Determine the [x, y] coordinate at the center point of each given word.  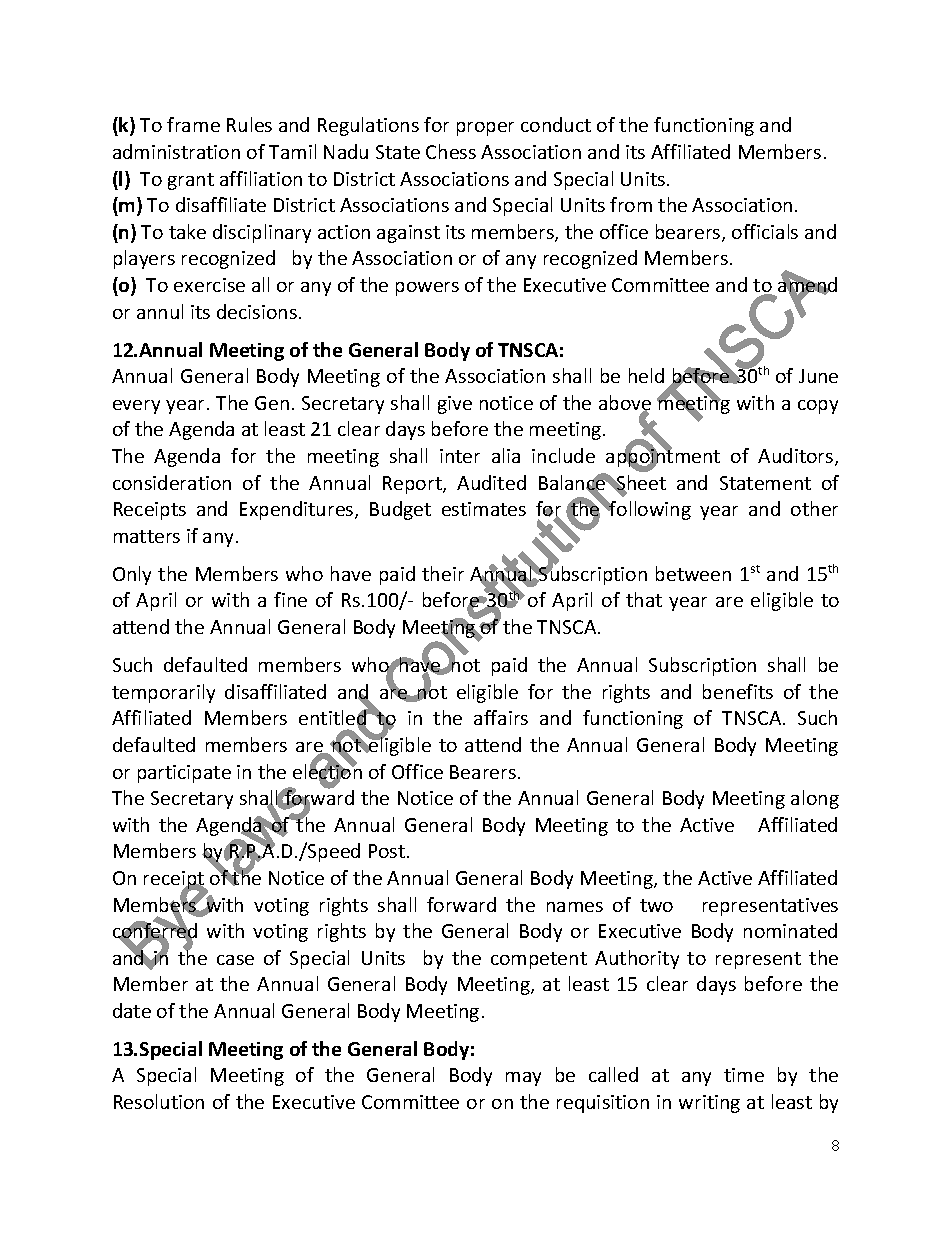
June [818, 376]
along [815, 799]
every [136, 407]
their [443, 573]
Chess [451, 151]
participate [184, 774]
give [455, 405]
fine [290, 599]
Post [387, 851]
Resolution [159, 1101]
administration [176, 151]
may [523, 1079]
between [693, 573]
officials [765, 231]
